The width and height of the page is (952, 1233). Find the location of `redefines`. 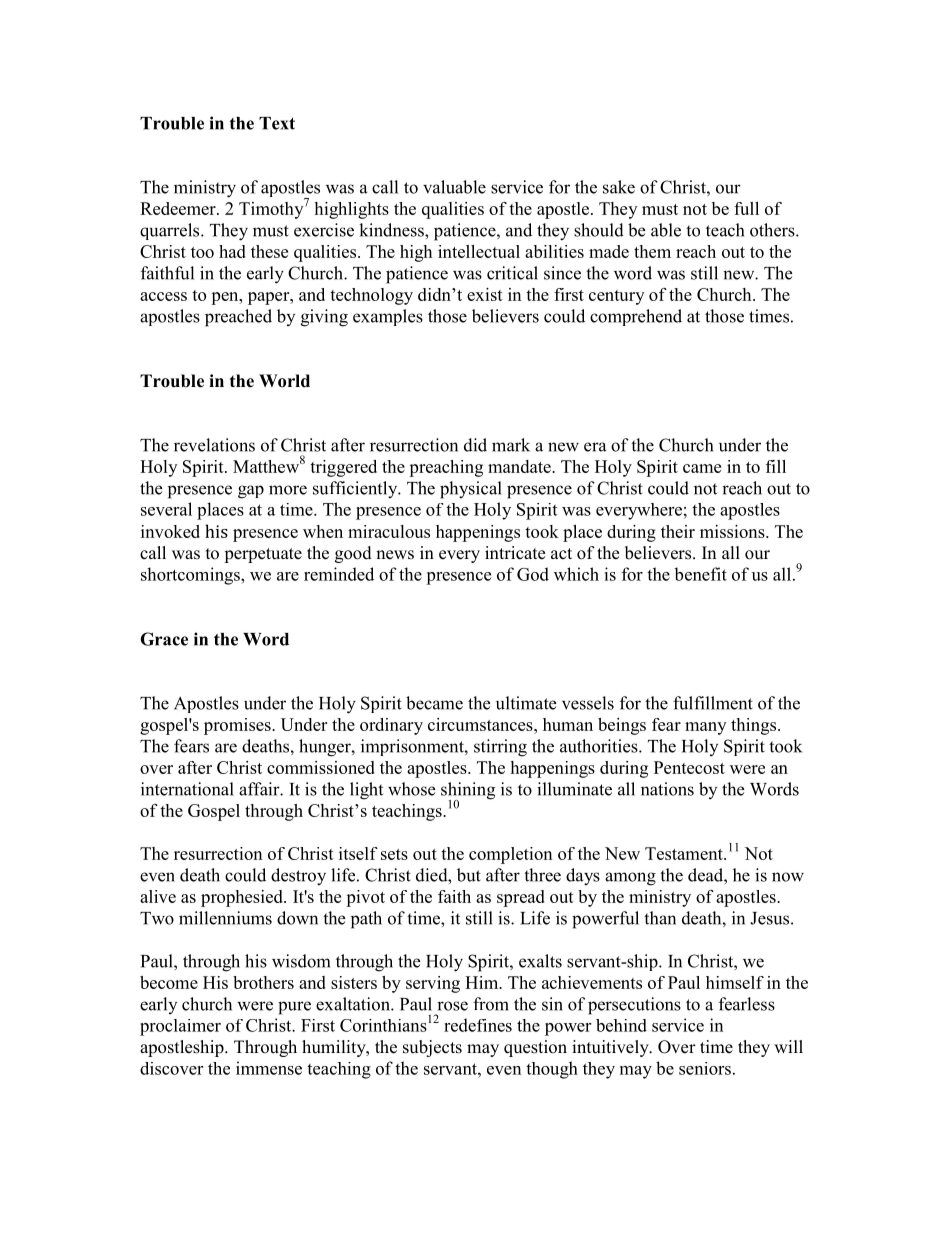

redefines is located at coordinates (478, 1025).
